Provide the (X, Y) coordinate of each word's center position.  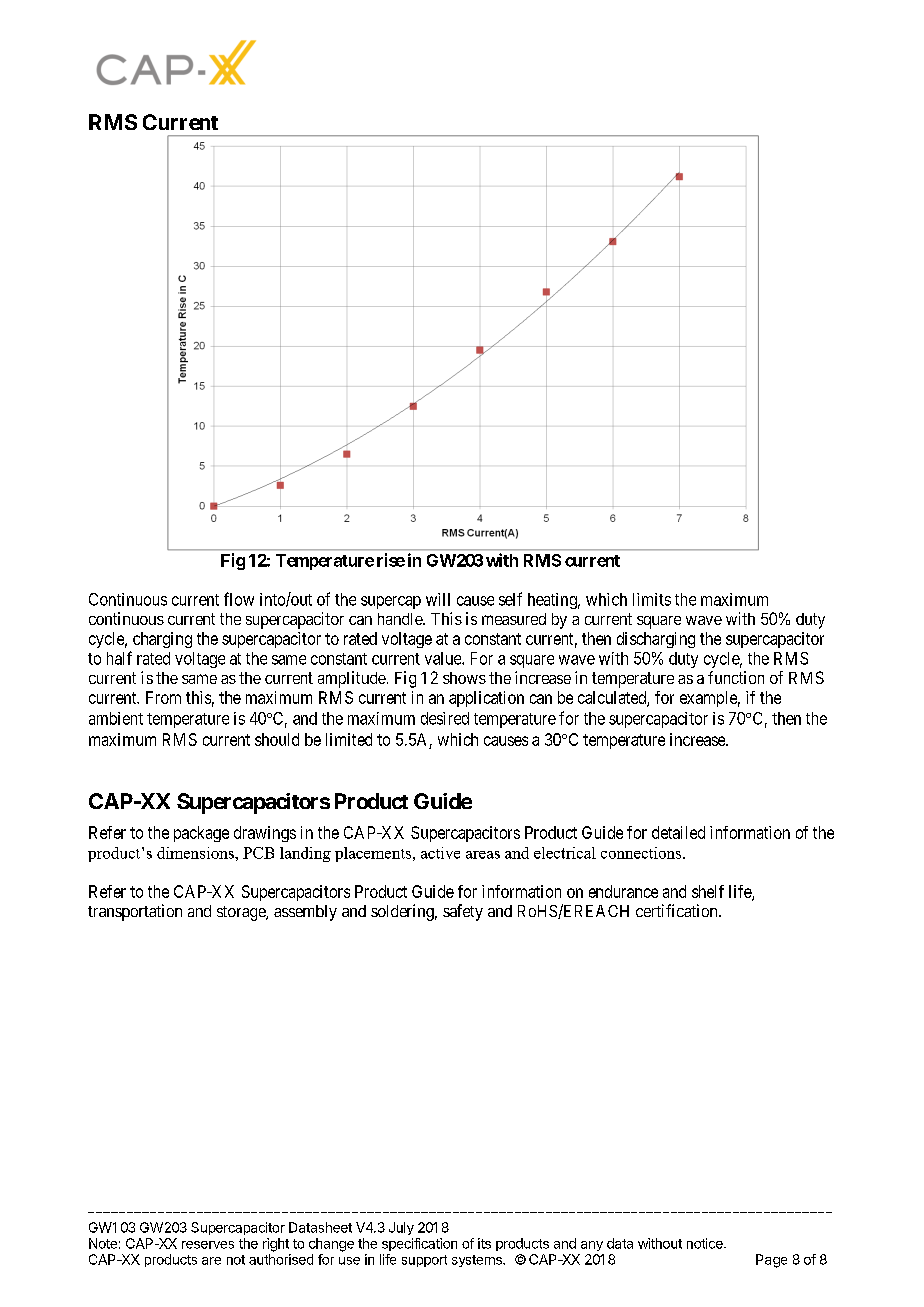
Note (103, 1243)
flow (239, 599)
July (401, 1228)
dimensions (196, 853)
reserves (208, 1245)
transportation (135, 912)
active (440, 853)
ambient (116, 718)
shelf (708, 891)
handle (401, 619)
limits (652, 599)
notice (706, 1243)
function (736, 677)
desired (445, 718)
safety (463, 912)
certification (678, 910)
